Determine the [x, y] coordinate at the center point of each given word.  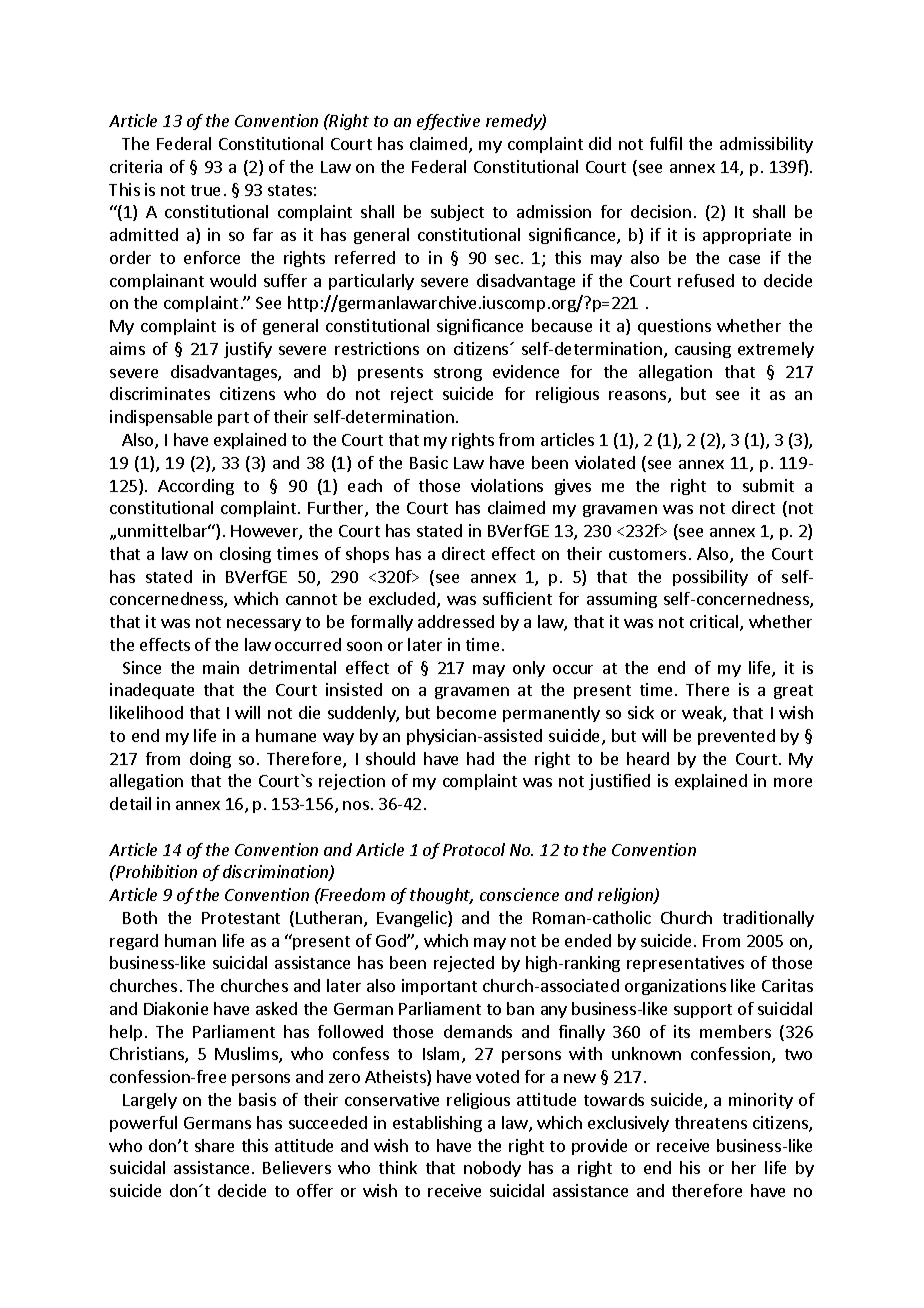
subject [457, 213]
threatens [711, 1122]
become [466, 712]
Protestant [241, 918]
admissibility [766, 145]
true [205, 190]
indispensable [161, 418]
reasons [639, 397]
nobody [492, 1169]
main [221, 667]
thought [441, 896]
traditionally [768, 919]
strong [458, 374]
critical [715, 623]
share [214, 1145]
